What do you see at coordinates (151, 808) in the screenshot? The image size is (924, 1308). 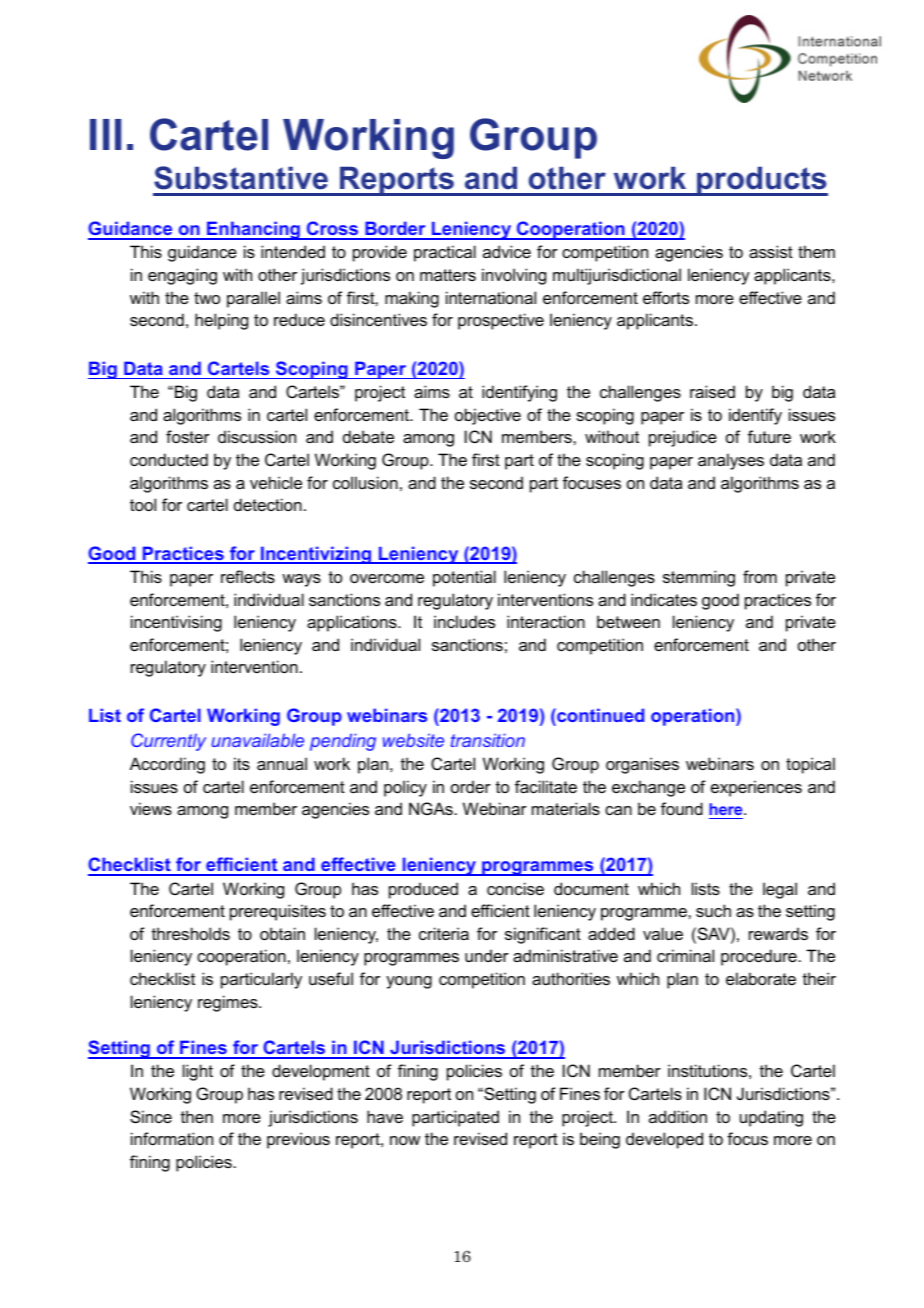 I see `views` at bounding box center [151, 808].
